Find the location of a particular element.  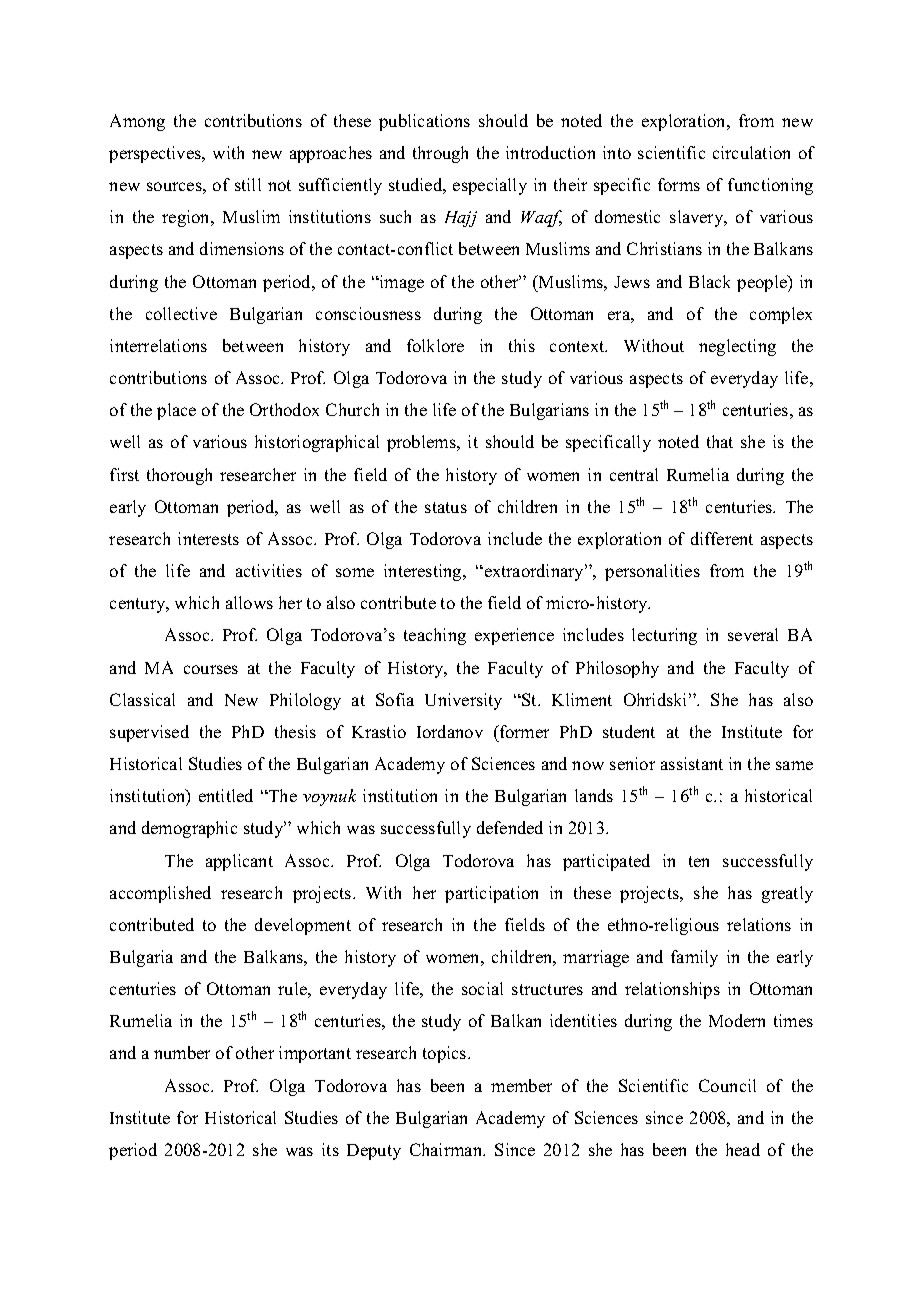

that is located at coordinates (720, 441).
